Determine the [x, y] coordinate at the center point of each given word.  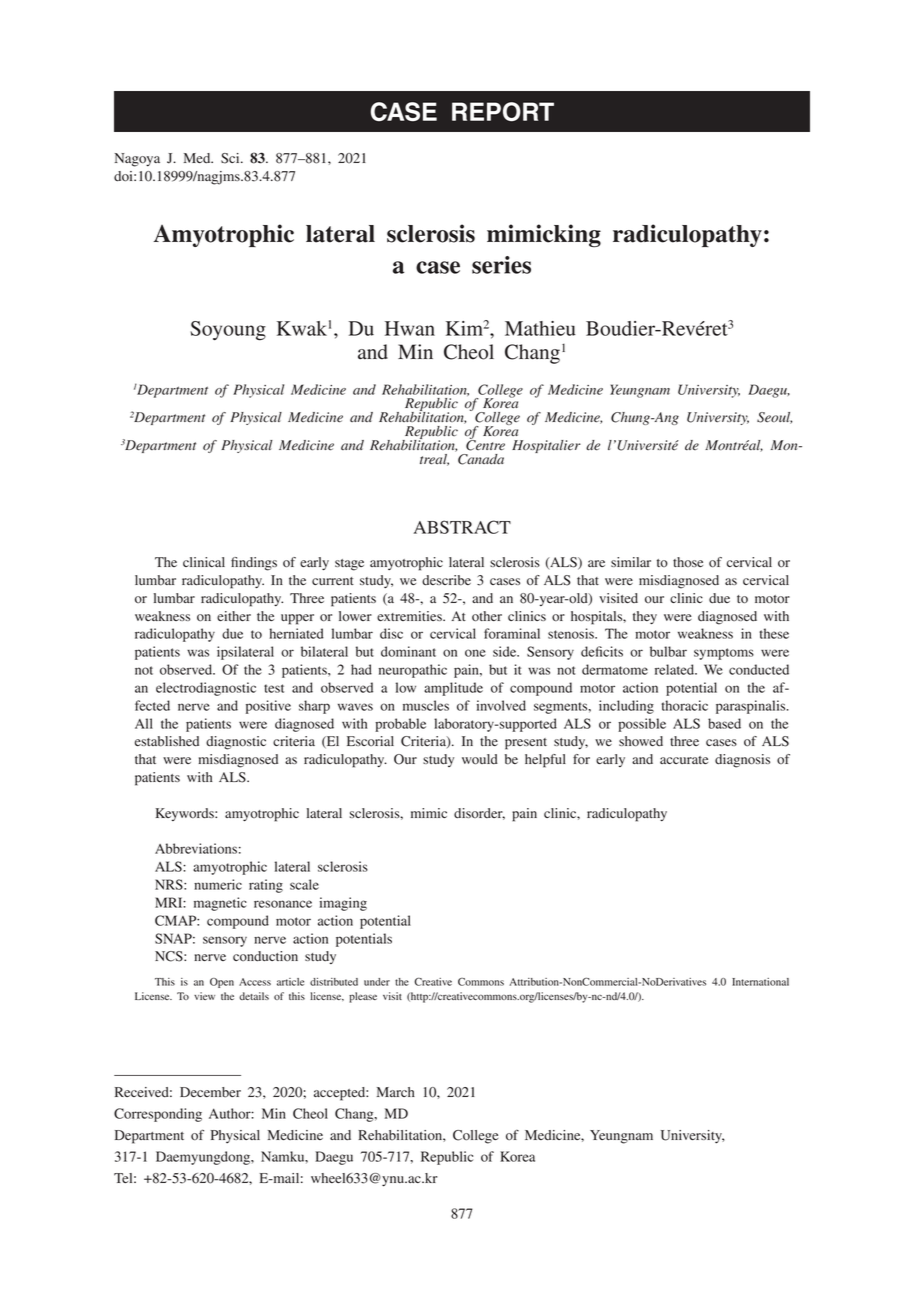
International [760, 982]
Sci [231, 158]
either [234, 616]
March [396, 1092]
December [210, 1092]
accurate [684, 760]
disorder [479, 814]
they [645, 617]
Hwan [410, 328]
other [487, 616]
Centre [485, 444]
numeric [218, 884]
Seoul [774, 418]
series [501, 265]
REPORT [503, 111]
